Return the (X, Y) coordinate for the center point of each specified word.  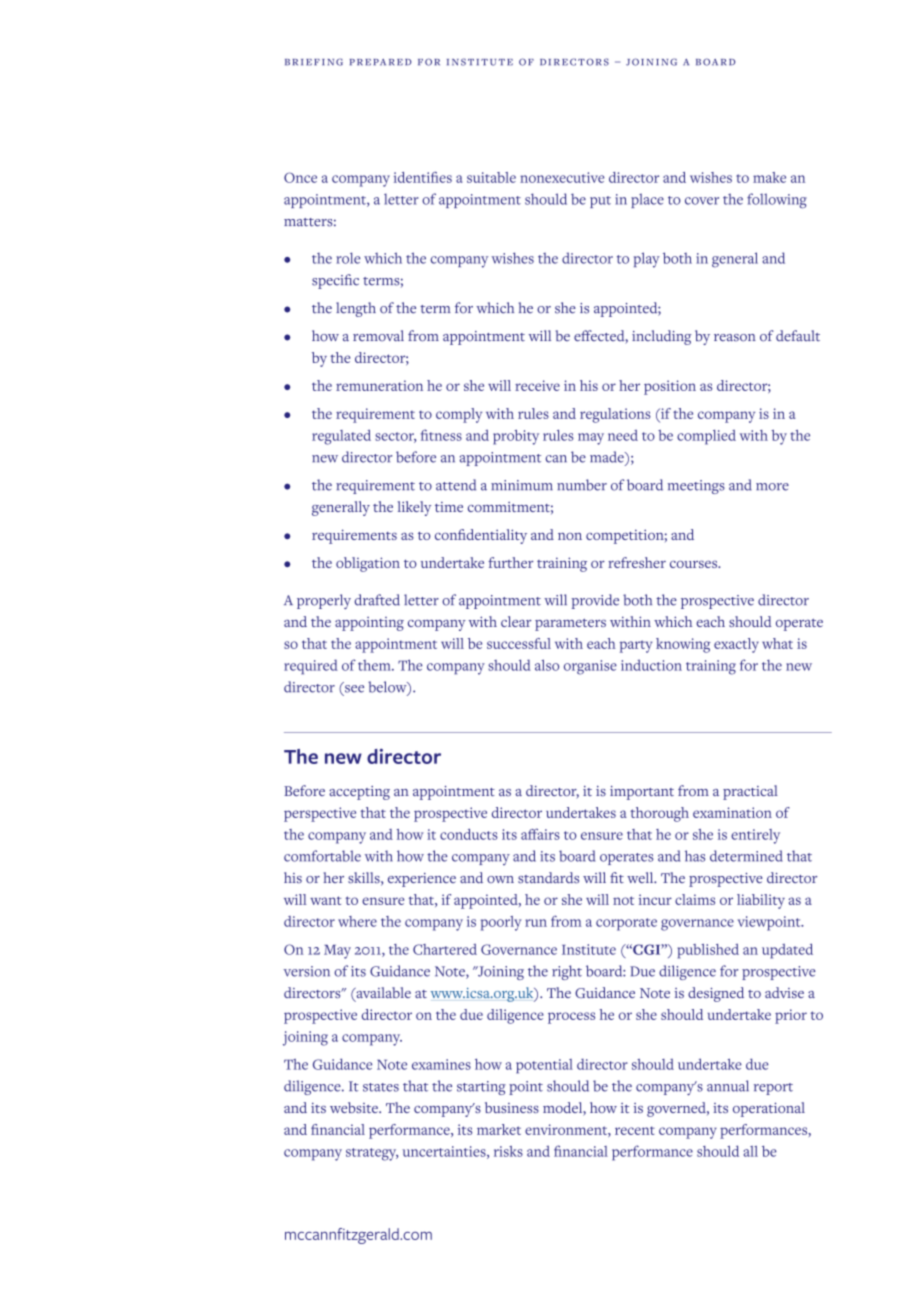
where (357, 921)
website (355, 1107)
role (348, 258)
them (375, 665)
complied (706, 437)
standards (548, 877)
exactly (736, 645)
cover (702, 201)
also (547, 665)
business (512, 1107)
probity (516, 437)
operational (769, 1109)
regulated (341, 437)
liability (761, 901)
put (600, 202)
